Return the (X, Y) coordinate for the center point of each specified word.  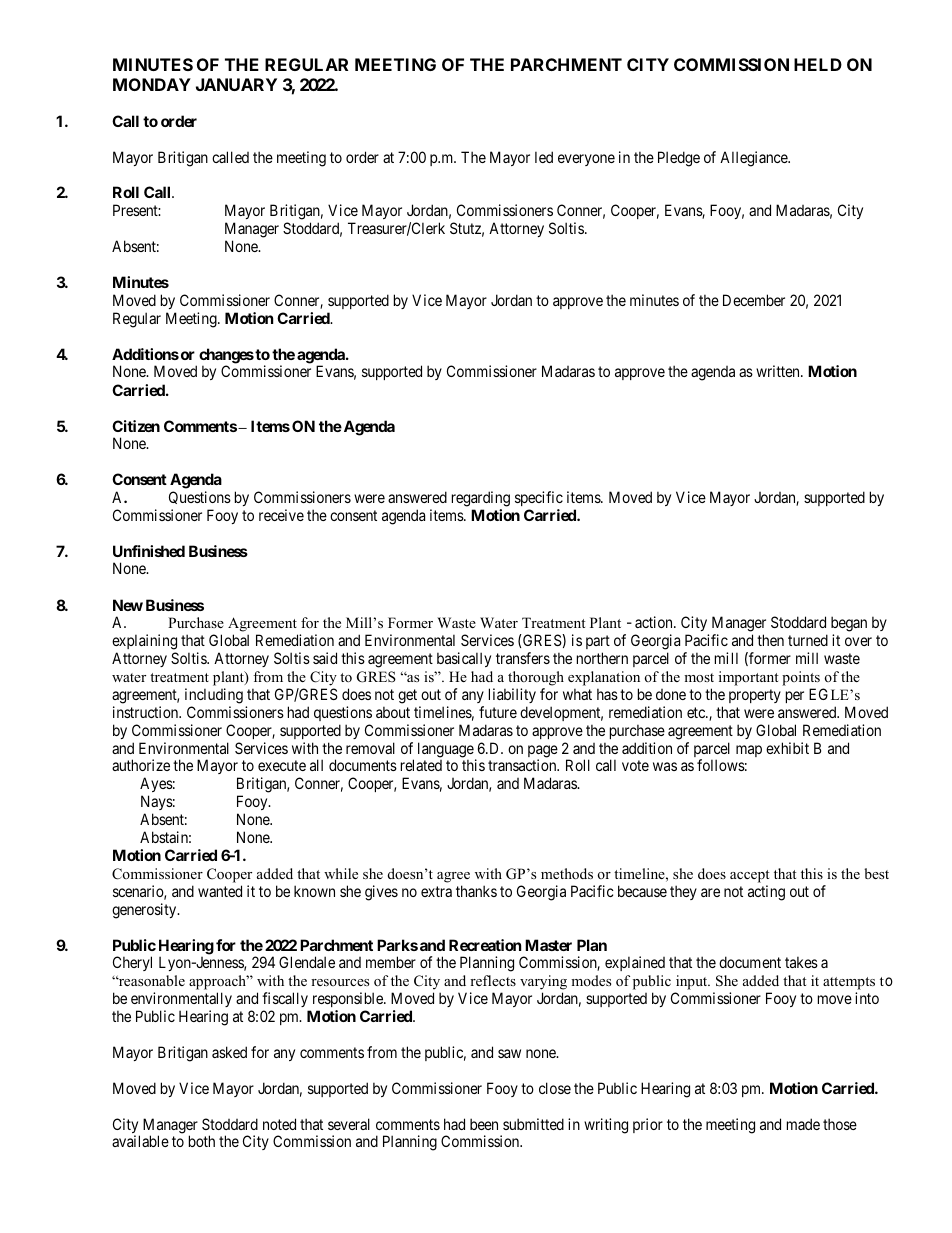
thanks (476, 891)
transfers (523, 658)
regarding (481, 499)
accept (749, 876)
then (770, 640)
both (202, 1141)
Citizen (136, 426)
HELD (818, 64)
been (484, 1124)
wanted (220, 891)
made (803, 1124)
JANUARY (236, 84)
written (779, 371)
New (128, 605)
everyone (586, 160)
